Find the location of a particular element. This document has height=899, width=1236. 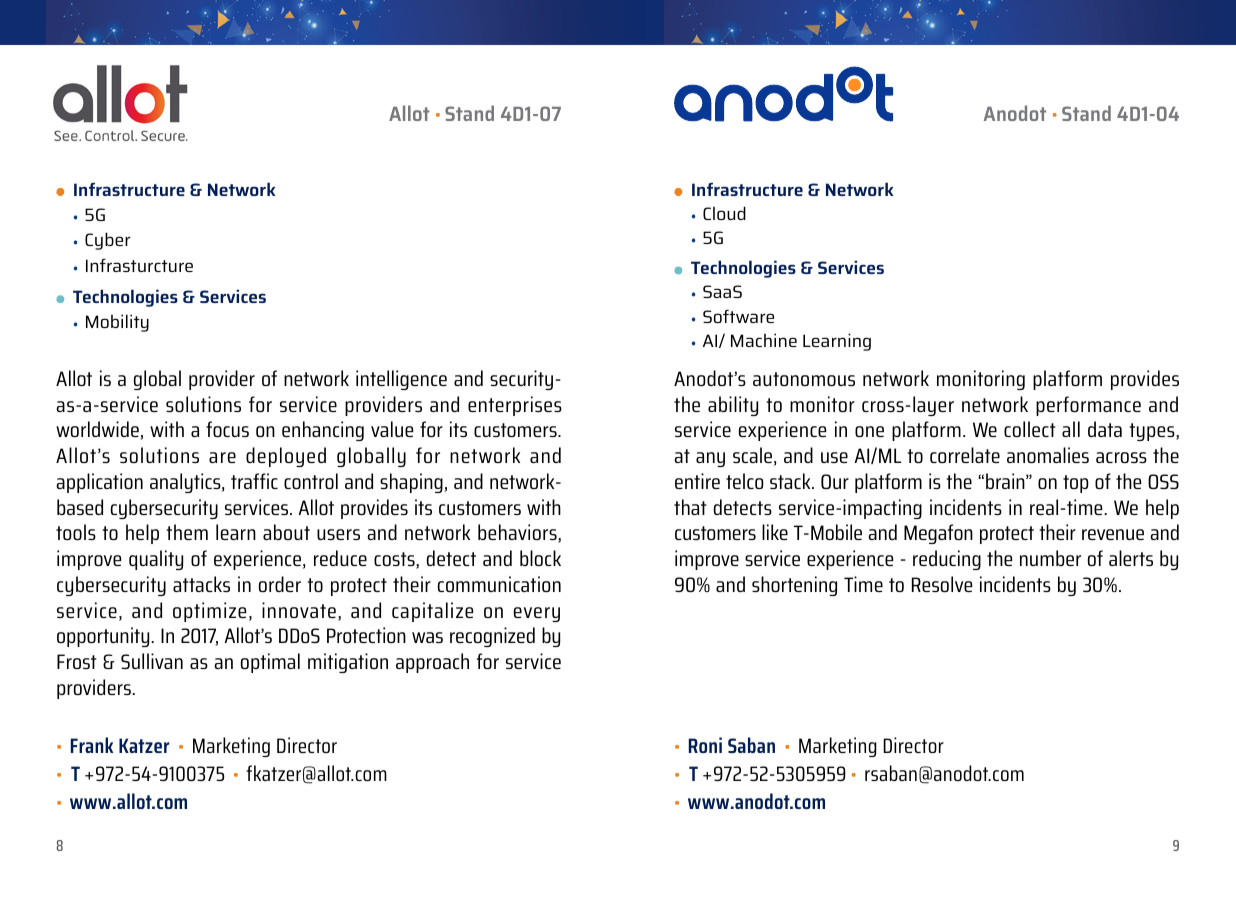

Frank is located at coordinates (92, 745).
